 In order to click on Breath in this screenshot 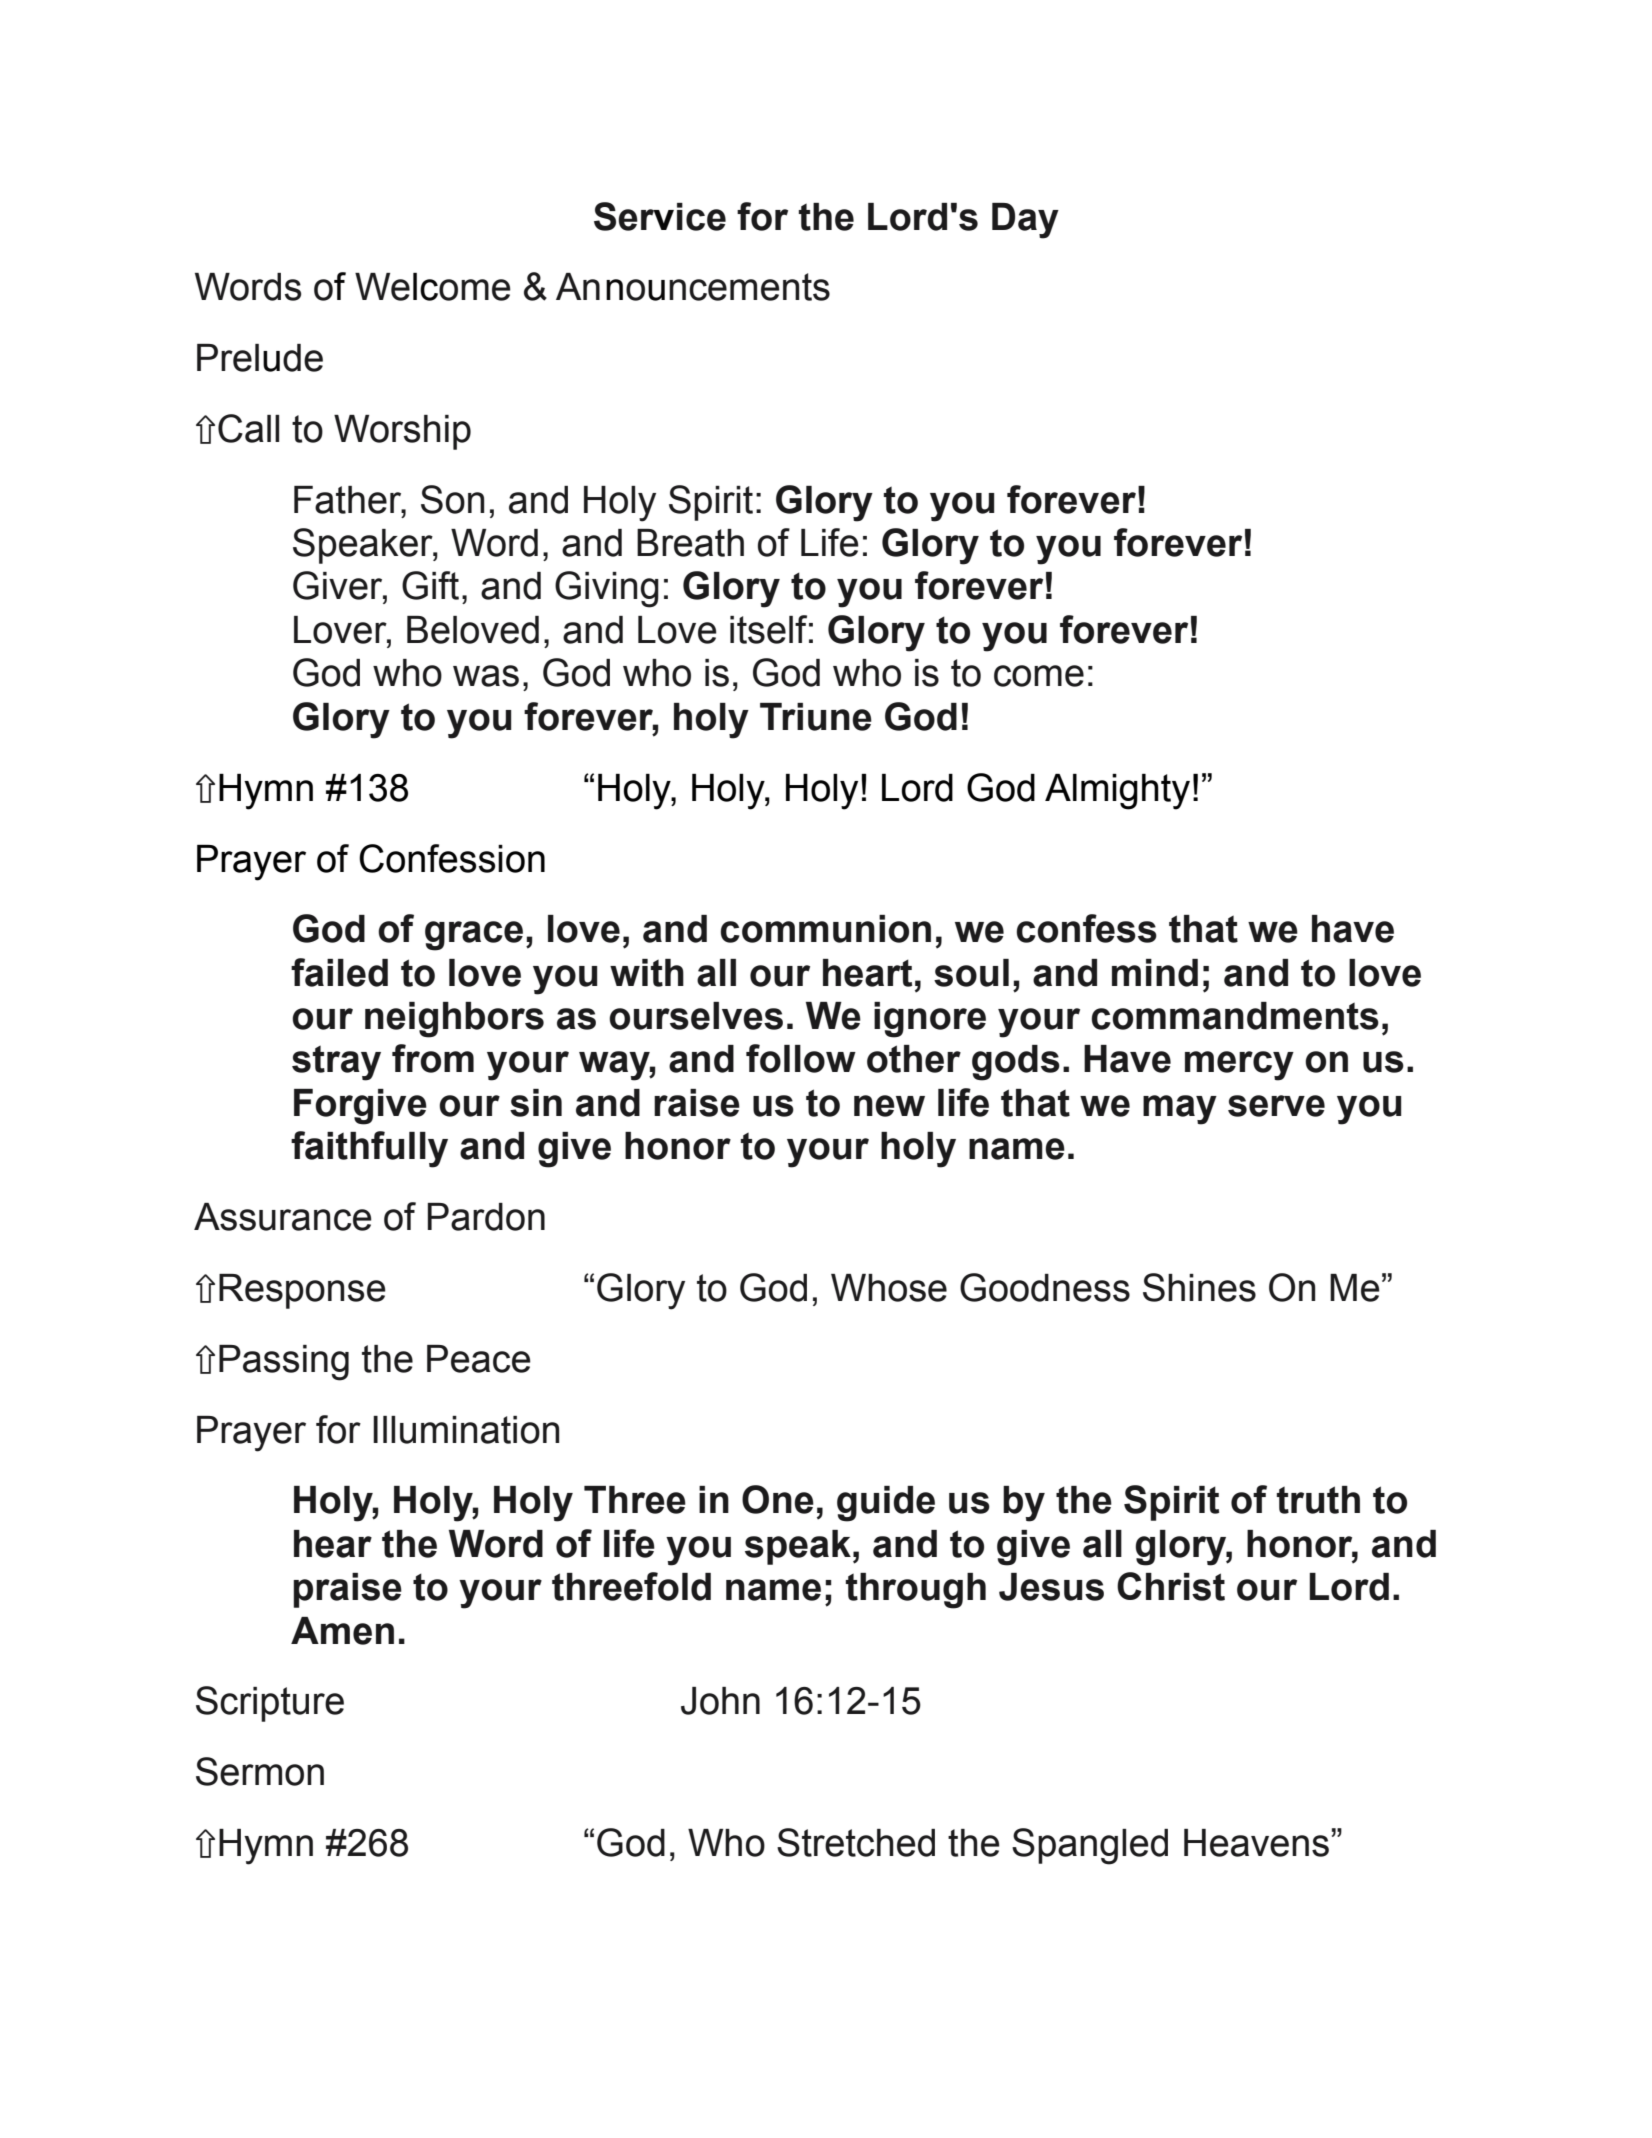, I will do `click(690, 543)`.
